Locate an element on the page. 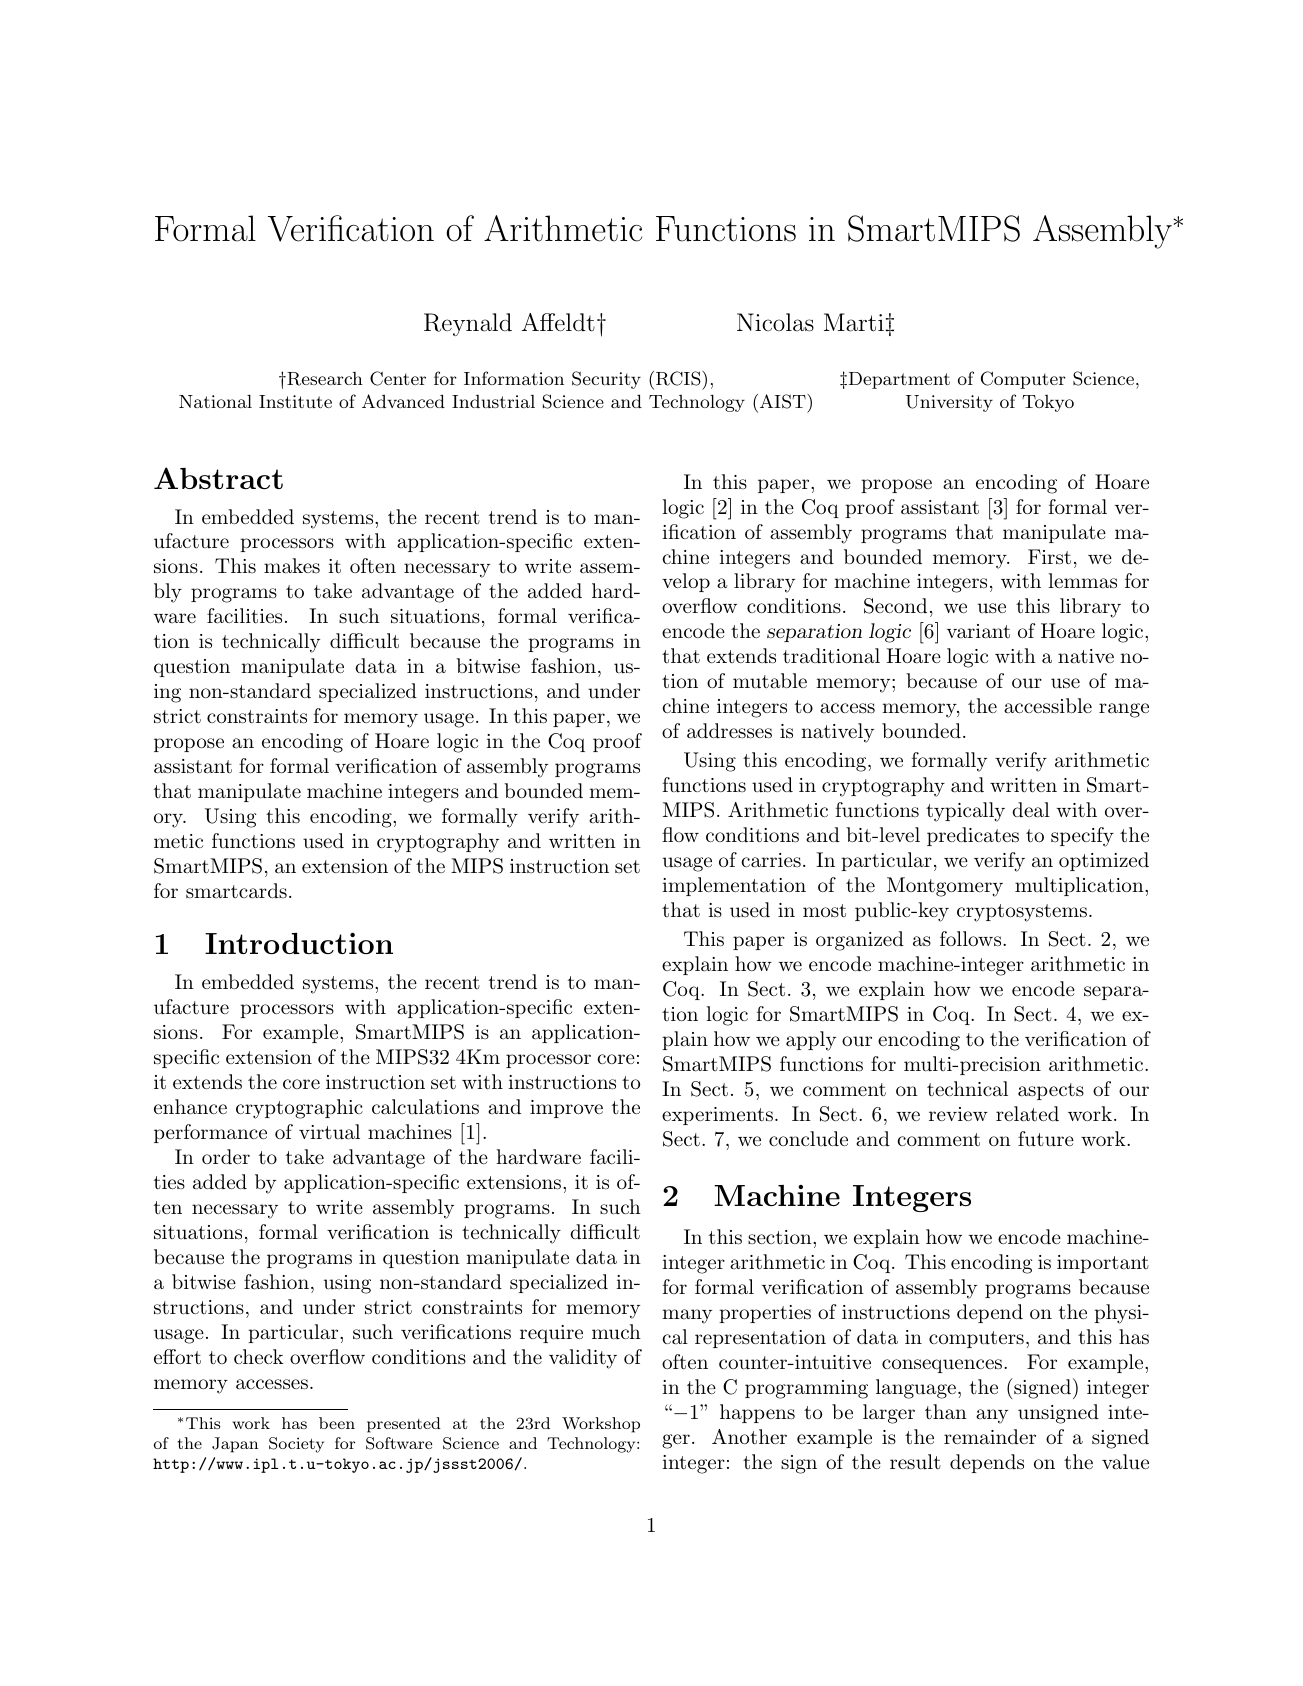 Image resolution: width=1303 pixels, height=1686 pixels. experiments is located at coordinates (717, 1116).
